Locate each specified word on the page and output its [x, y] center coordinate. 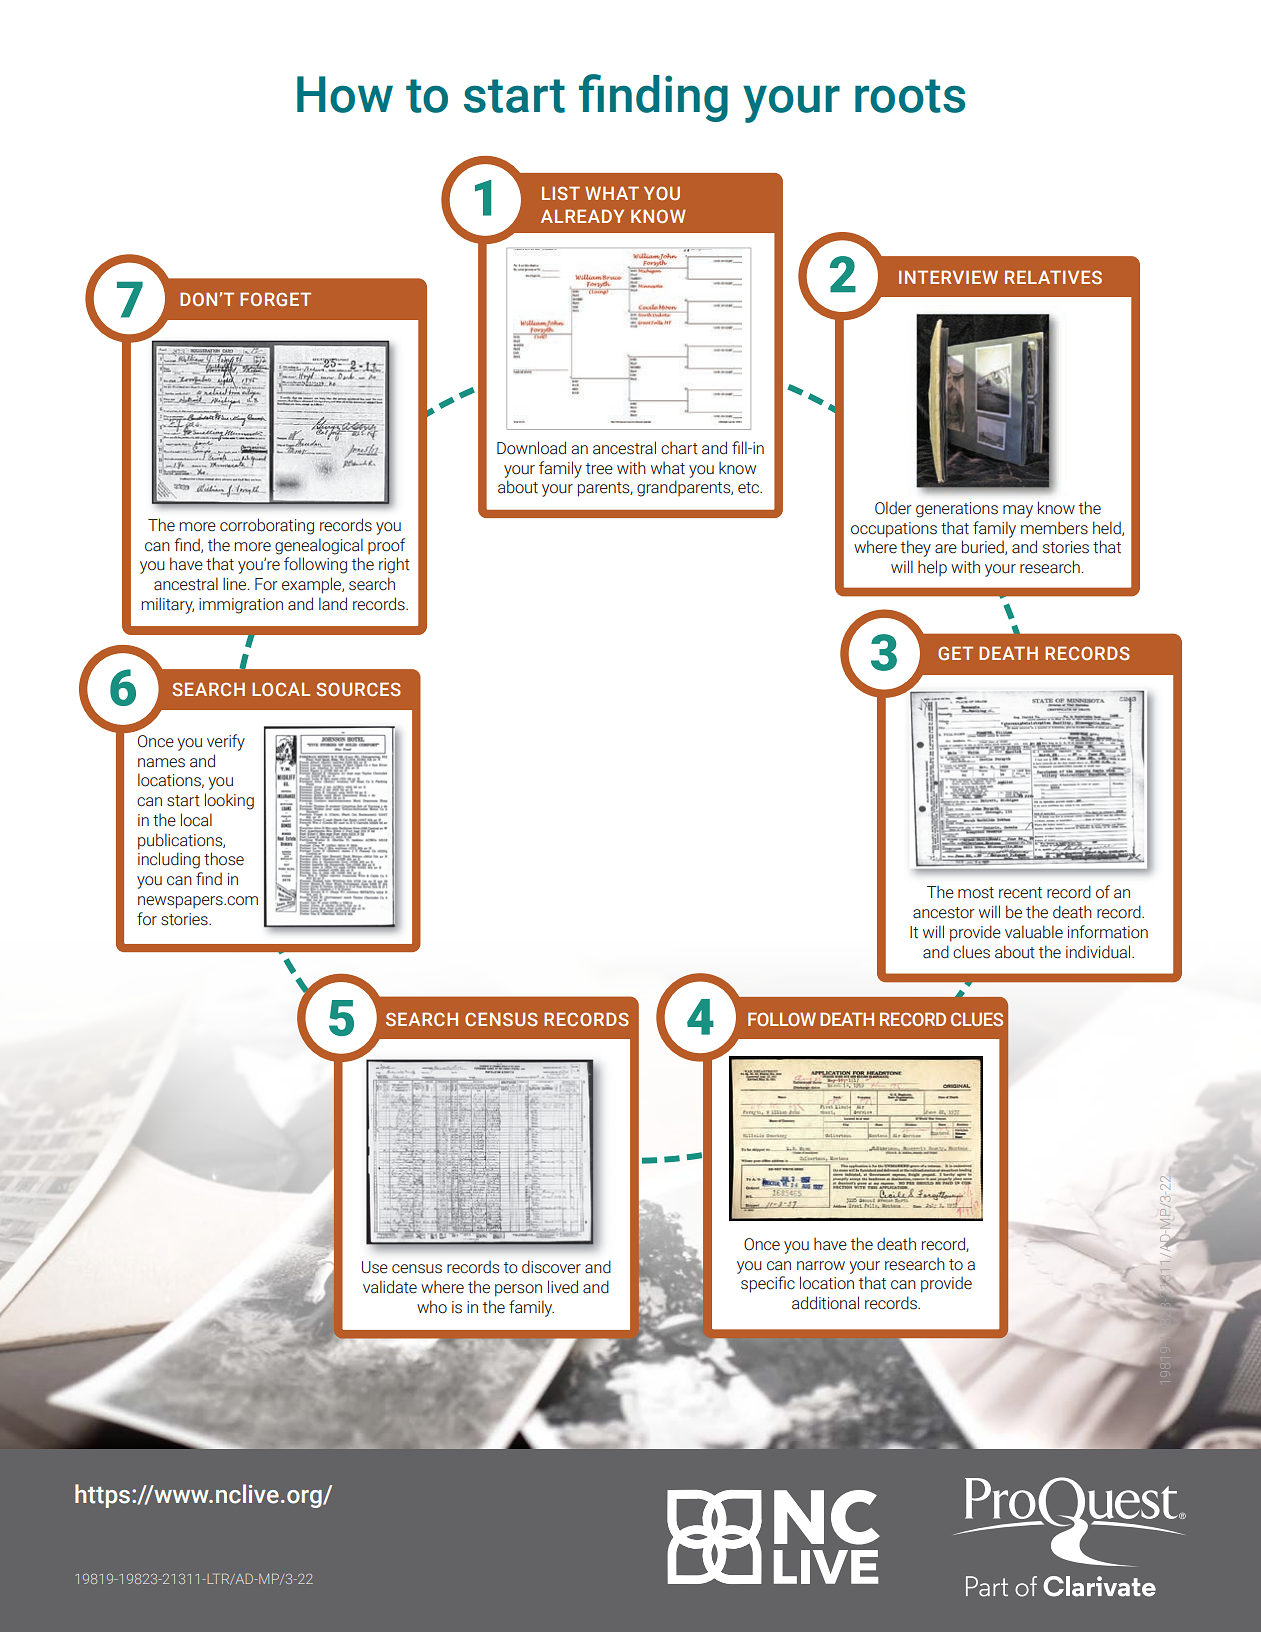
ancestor [944, 913]
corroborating [267, 526]
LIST [561, 193]
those [224, 859]
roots [910, 96]
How [345, 94]
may [1018, 511]
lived [563, 1287]
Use [375, 1267]
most [976, 893]
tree [599, 469]
